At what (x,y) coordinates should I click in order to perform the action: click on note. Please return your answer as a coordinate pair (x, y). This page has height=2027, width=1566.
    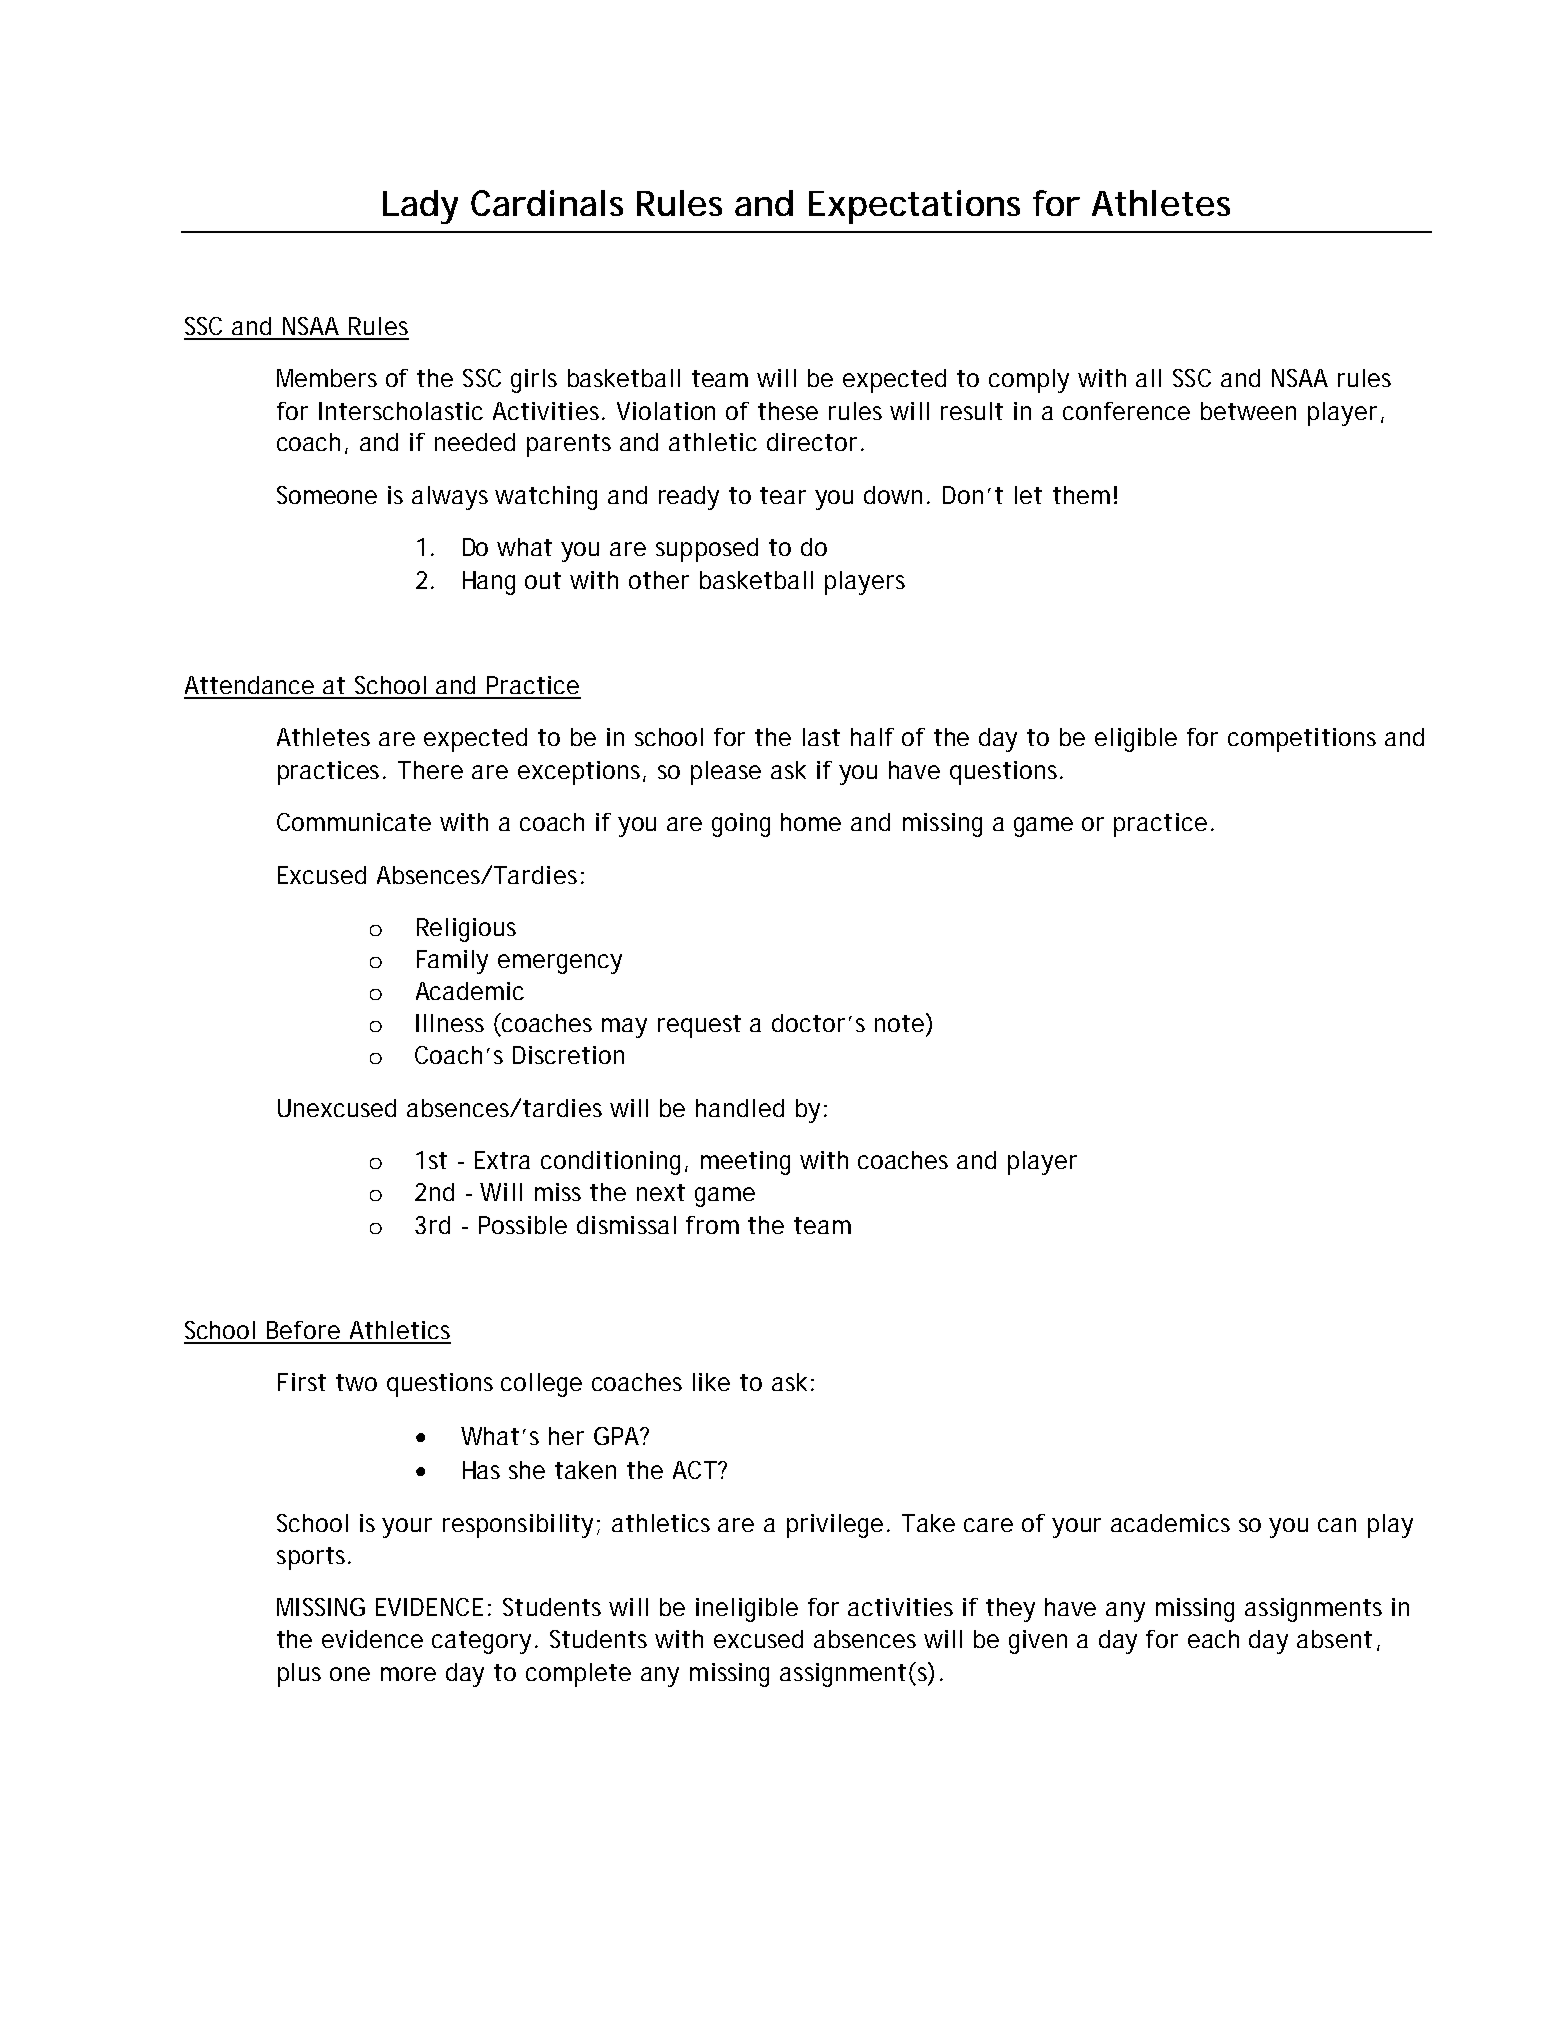
    Looking at the image, I should click on (899, 1023).
